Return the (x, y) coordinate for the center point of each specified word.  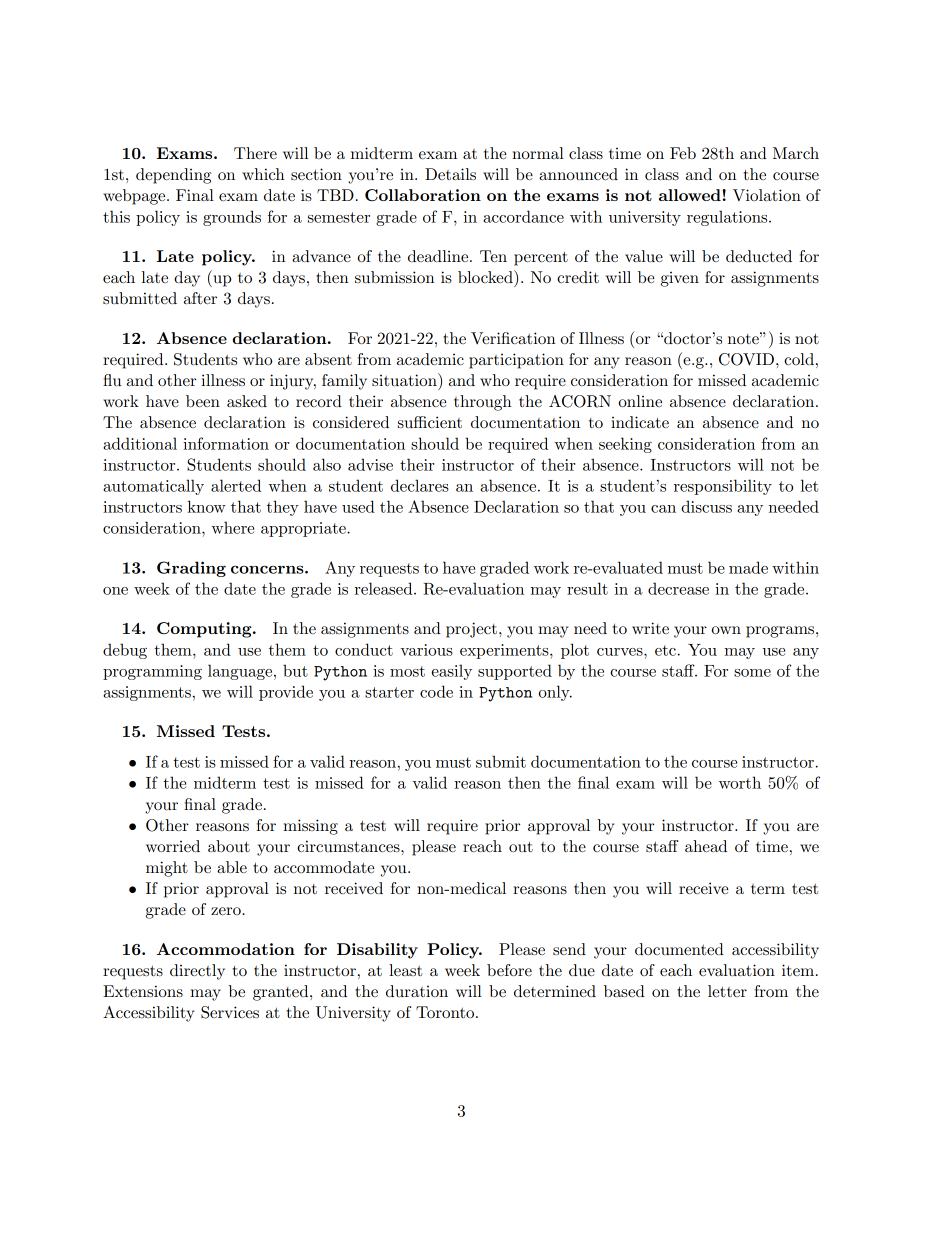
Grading (191, 569)
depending (173, 176)
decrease (678, 588)
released (384, 588)
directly (197, 972)
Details (450, 174)
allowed (690, 195)
